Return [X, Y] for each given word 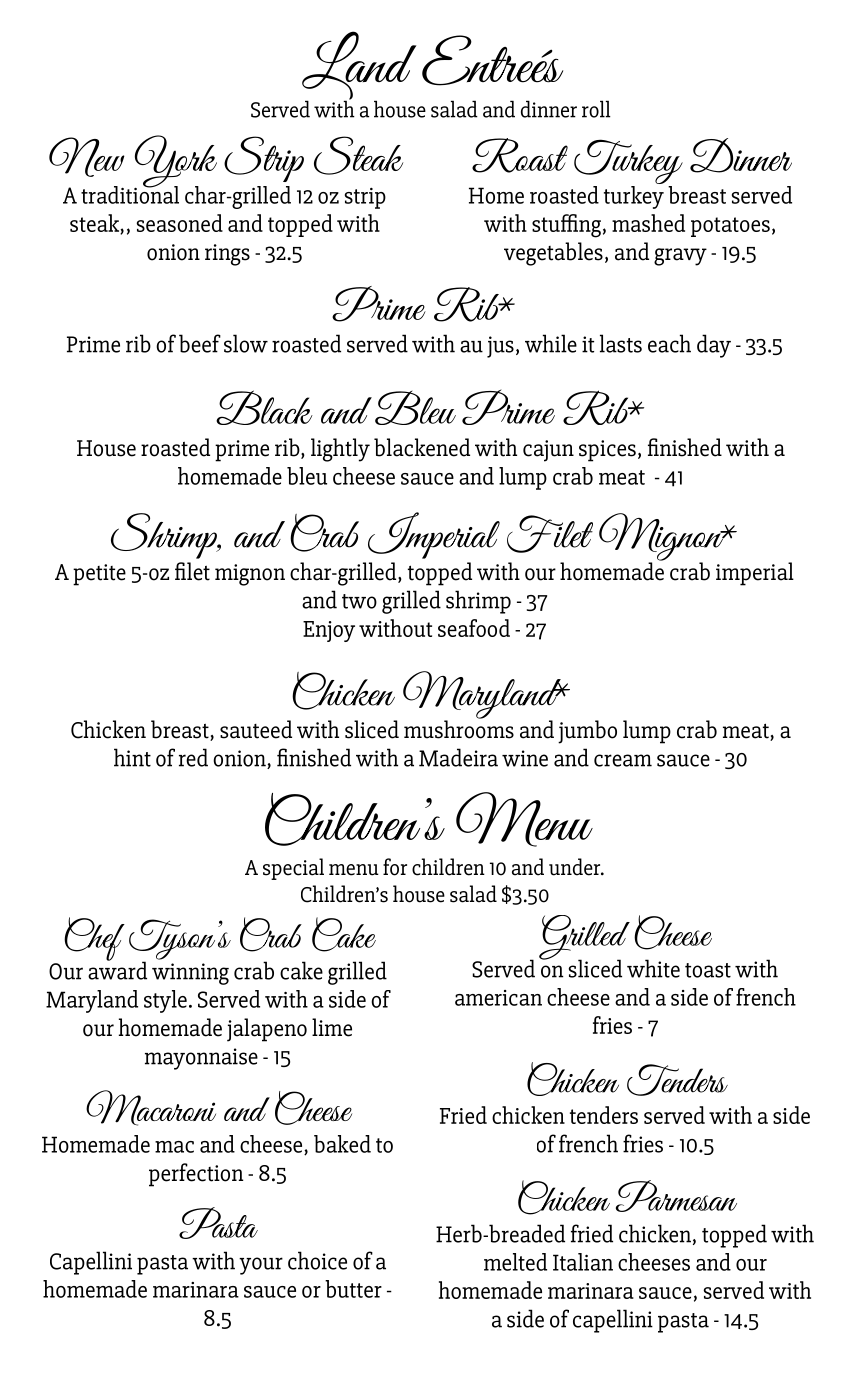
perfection [196, 1175]
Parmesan [676, 1196]
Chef [94, 939]
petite [99, 575]
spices [607, 451]
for [395, 867]
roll [596, 109]
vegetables [553, 254]
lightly [340, 450]
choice [317, 1260]
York [175, 162]
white [653, 968]
